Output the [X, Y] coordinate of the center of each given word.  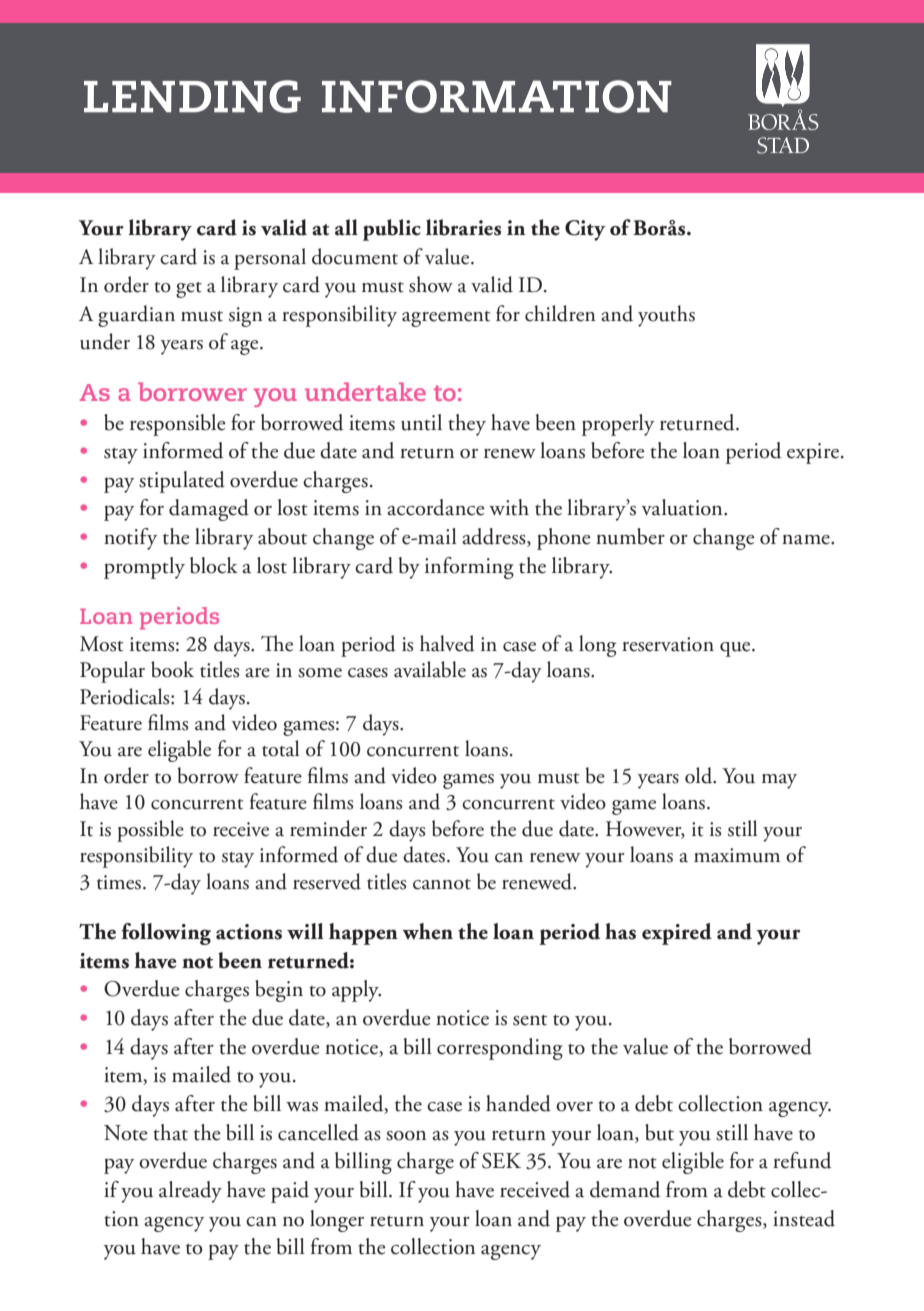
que [736, 649]
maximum [737, 855]
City [585, 230]
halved [447, 643]
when [427, 931]
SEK [501, 1161]
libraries [463, 227]
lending [192, 96]
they [467, 425]
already [190, 1192]
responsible [178, 425]
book [172, 669]
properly [618, 425]
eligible [693, 1163]
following [166, 934]
